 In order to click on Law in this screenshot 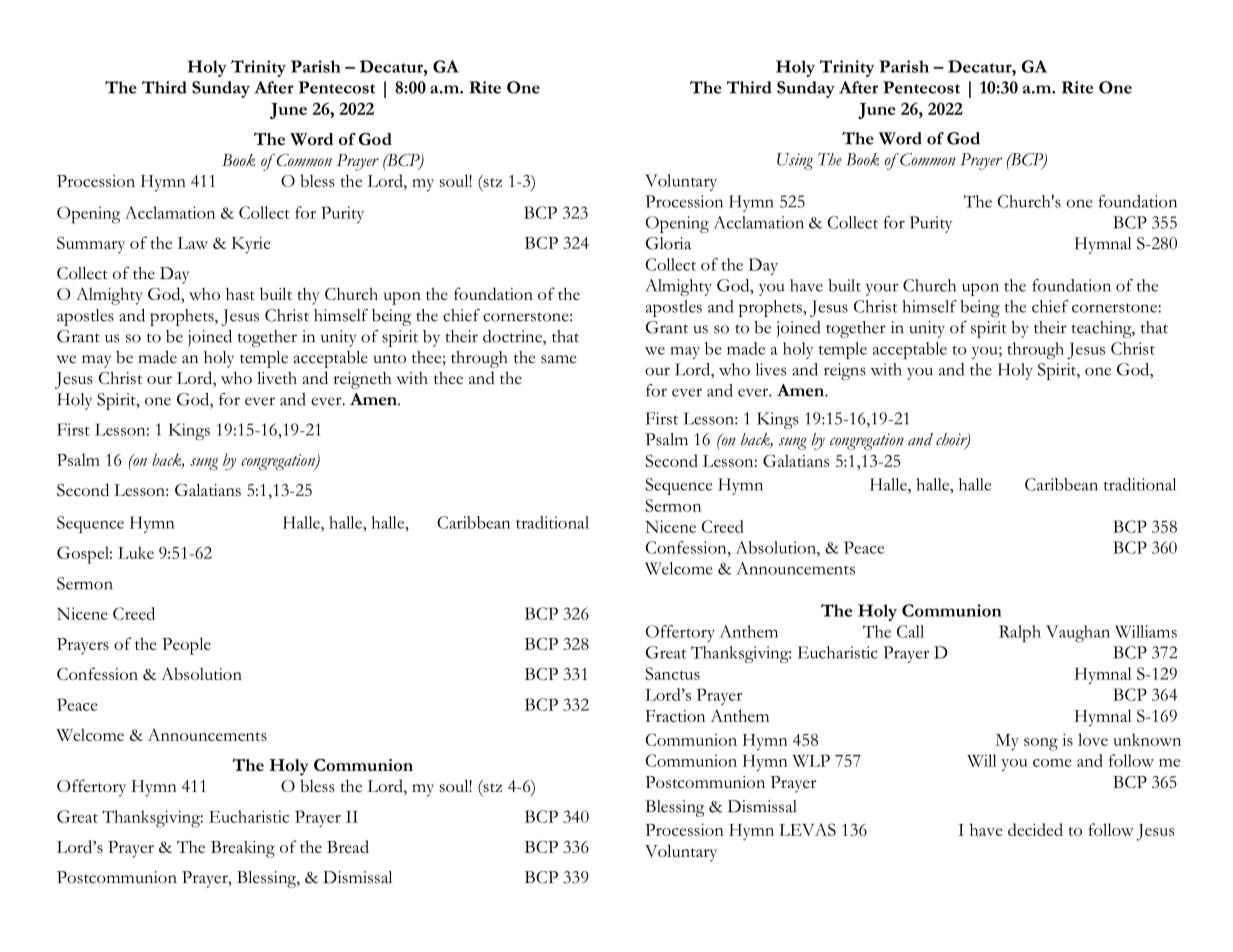, I will do `click(193, 243)`.
